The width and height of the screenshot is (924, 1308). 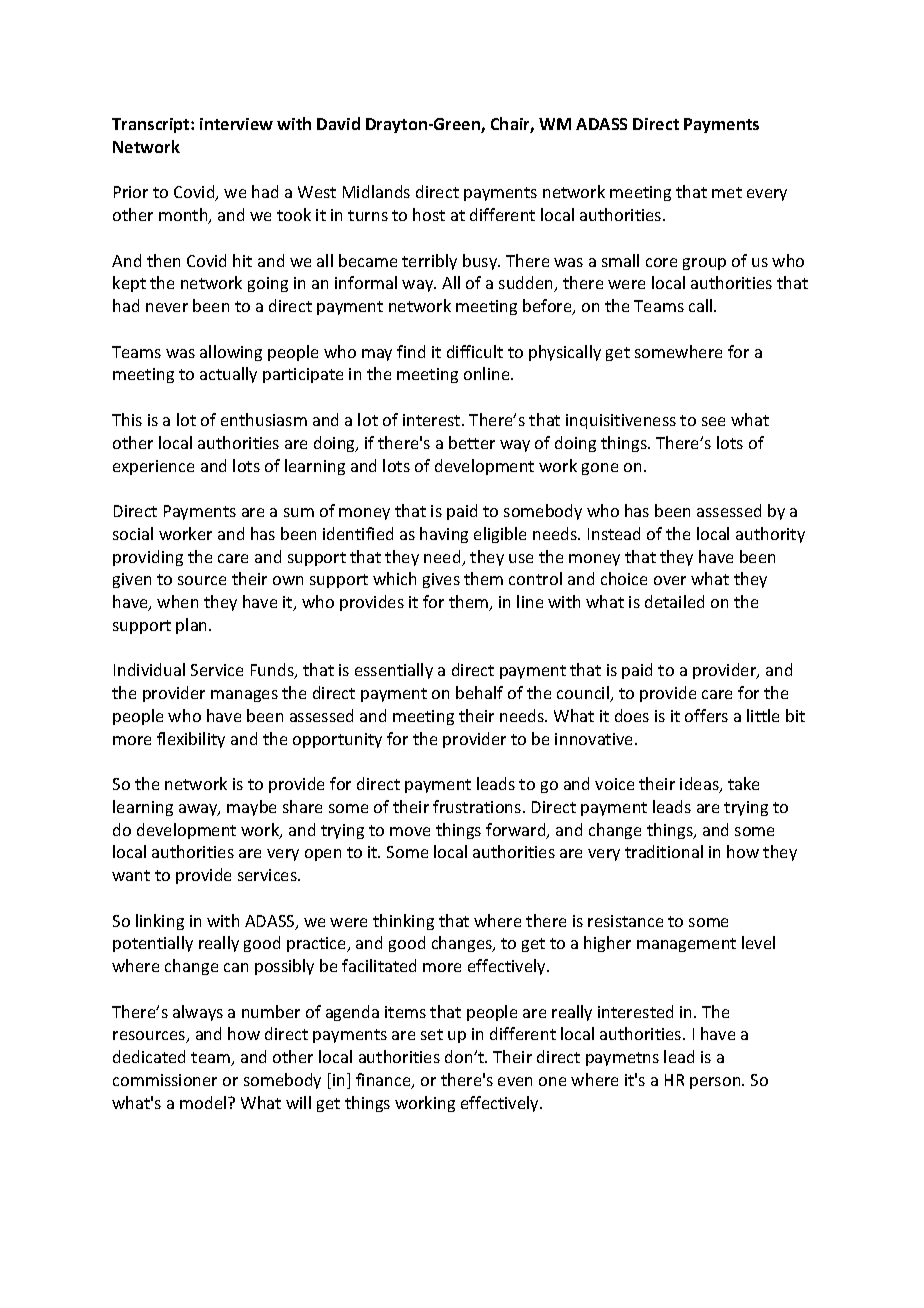 What do you see at coordinates (664, 851) in the screenshot?
I see `traditional` at bounding box center [664, 851].
